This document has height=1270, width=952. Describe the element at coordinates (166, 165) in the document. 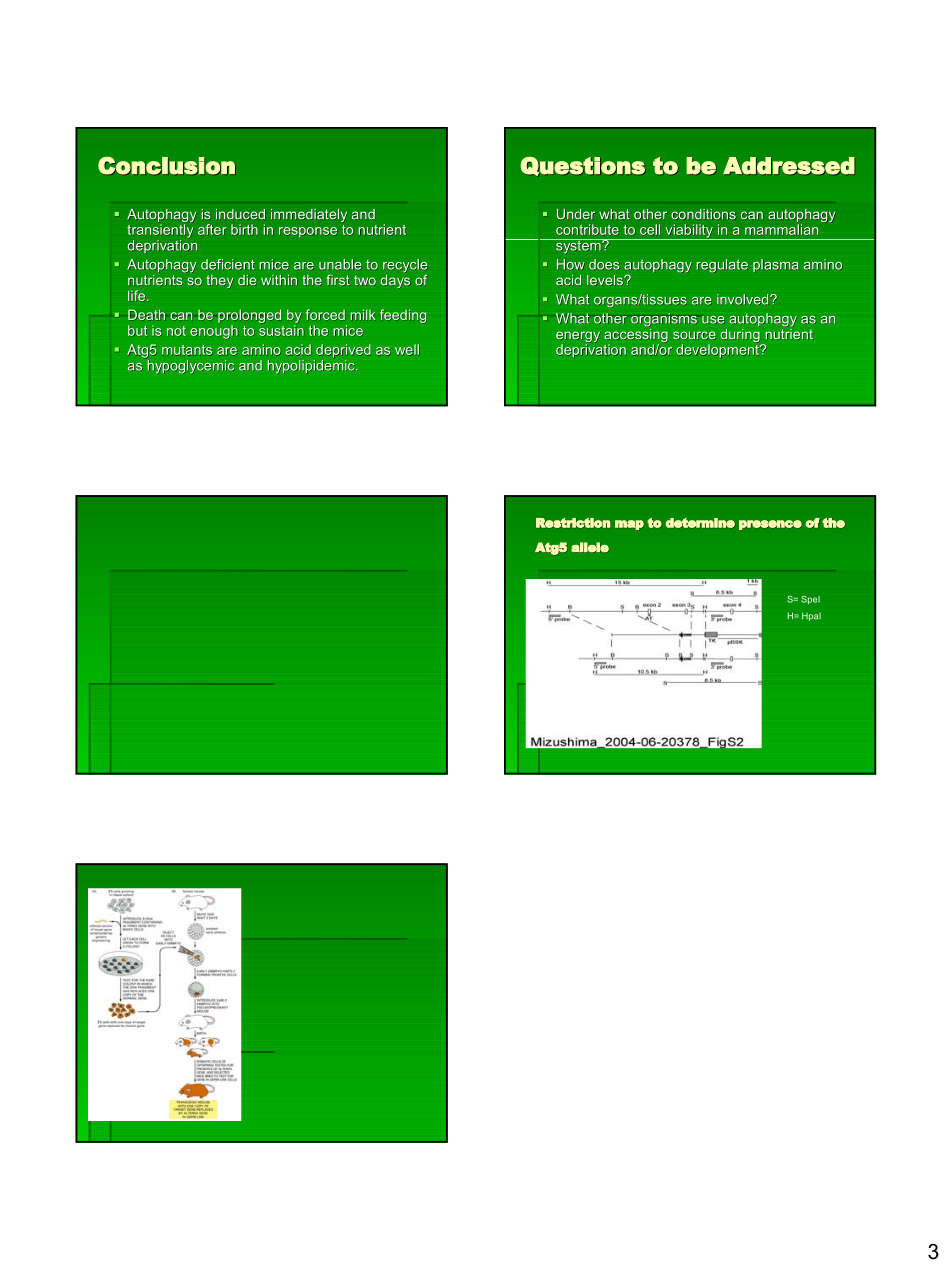

I see `Conclusion` at that location.
